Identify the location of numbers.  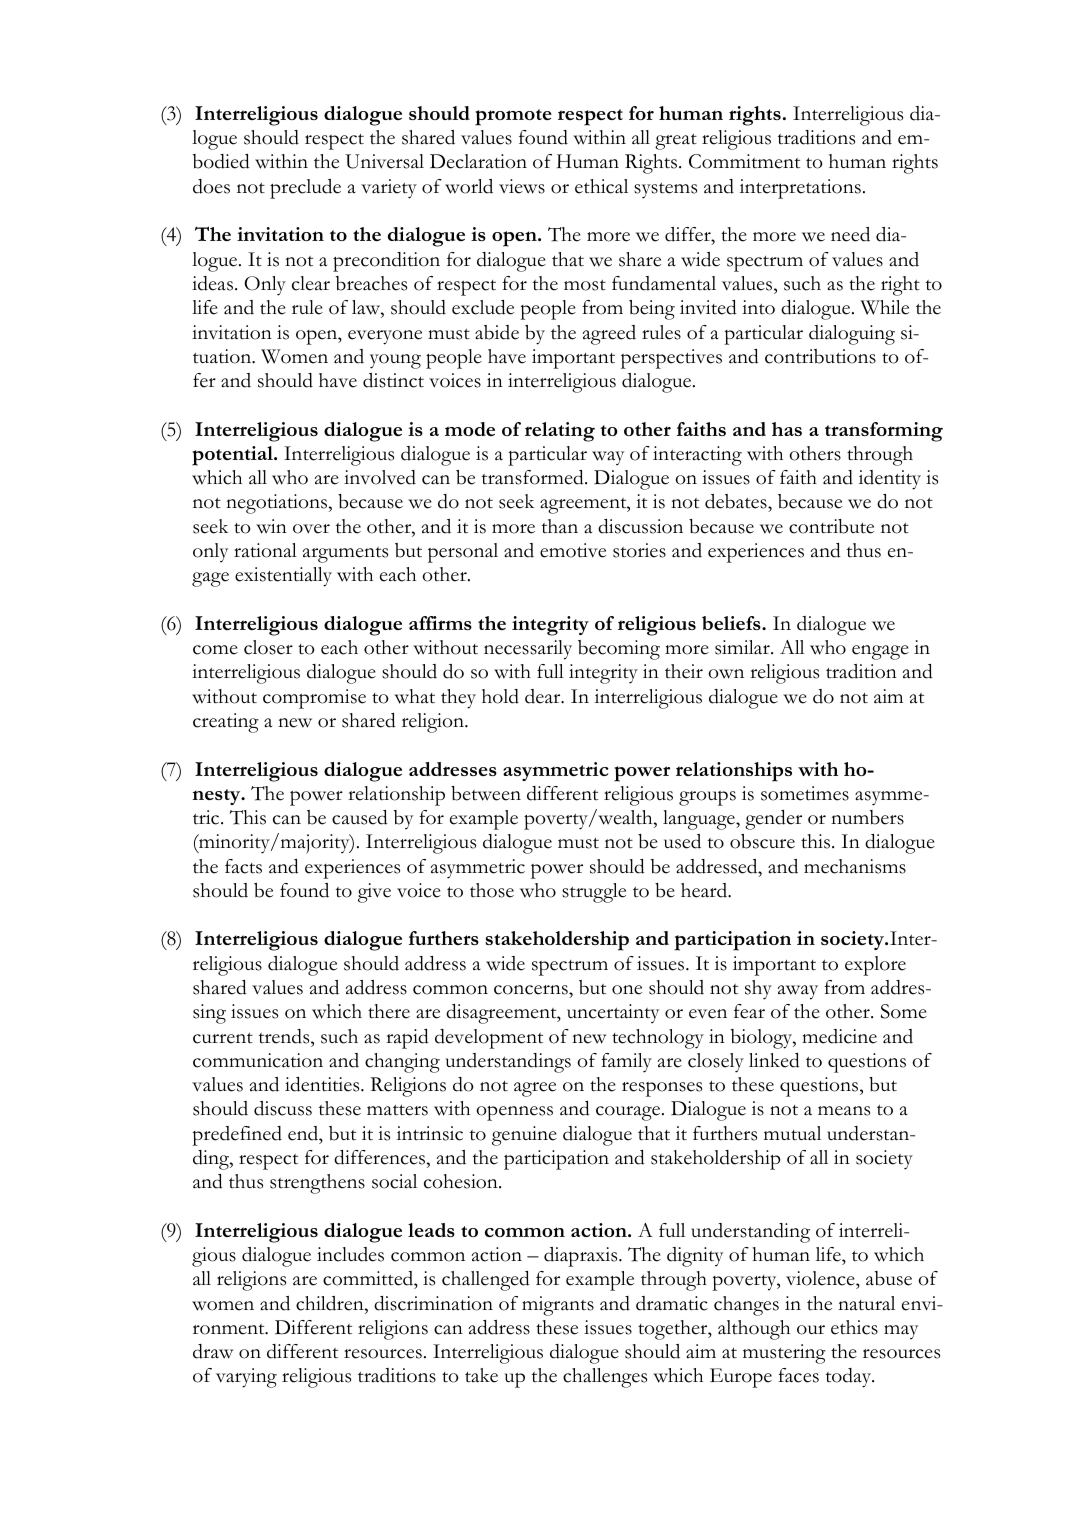
(867, 817).
